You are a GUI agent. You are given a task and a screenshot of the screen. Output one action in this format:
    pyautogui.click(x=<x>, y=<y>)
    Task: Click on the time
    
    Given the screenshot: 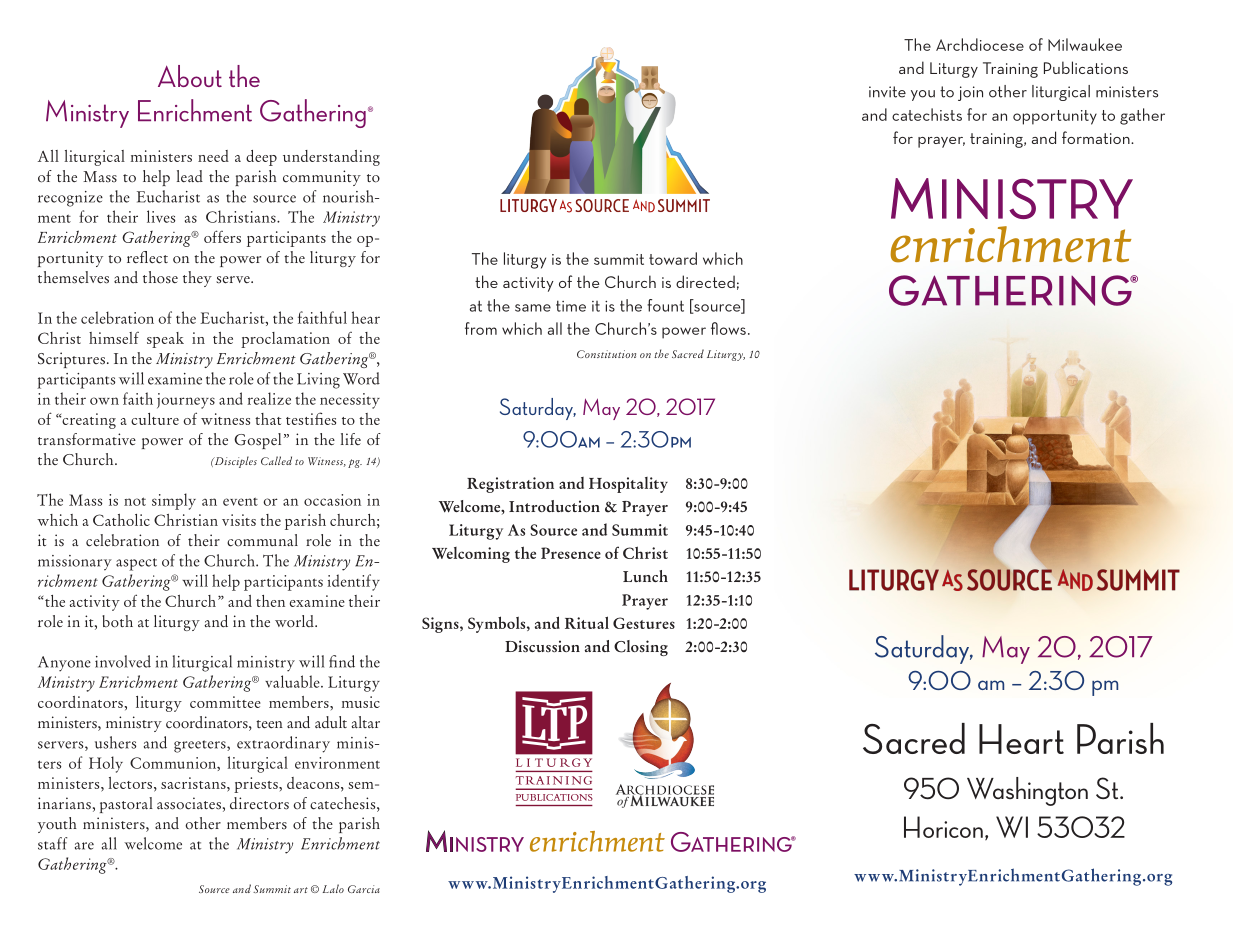 What is the action you would take?
    pyautogui.click(x=571, y=306)
